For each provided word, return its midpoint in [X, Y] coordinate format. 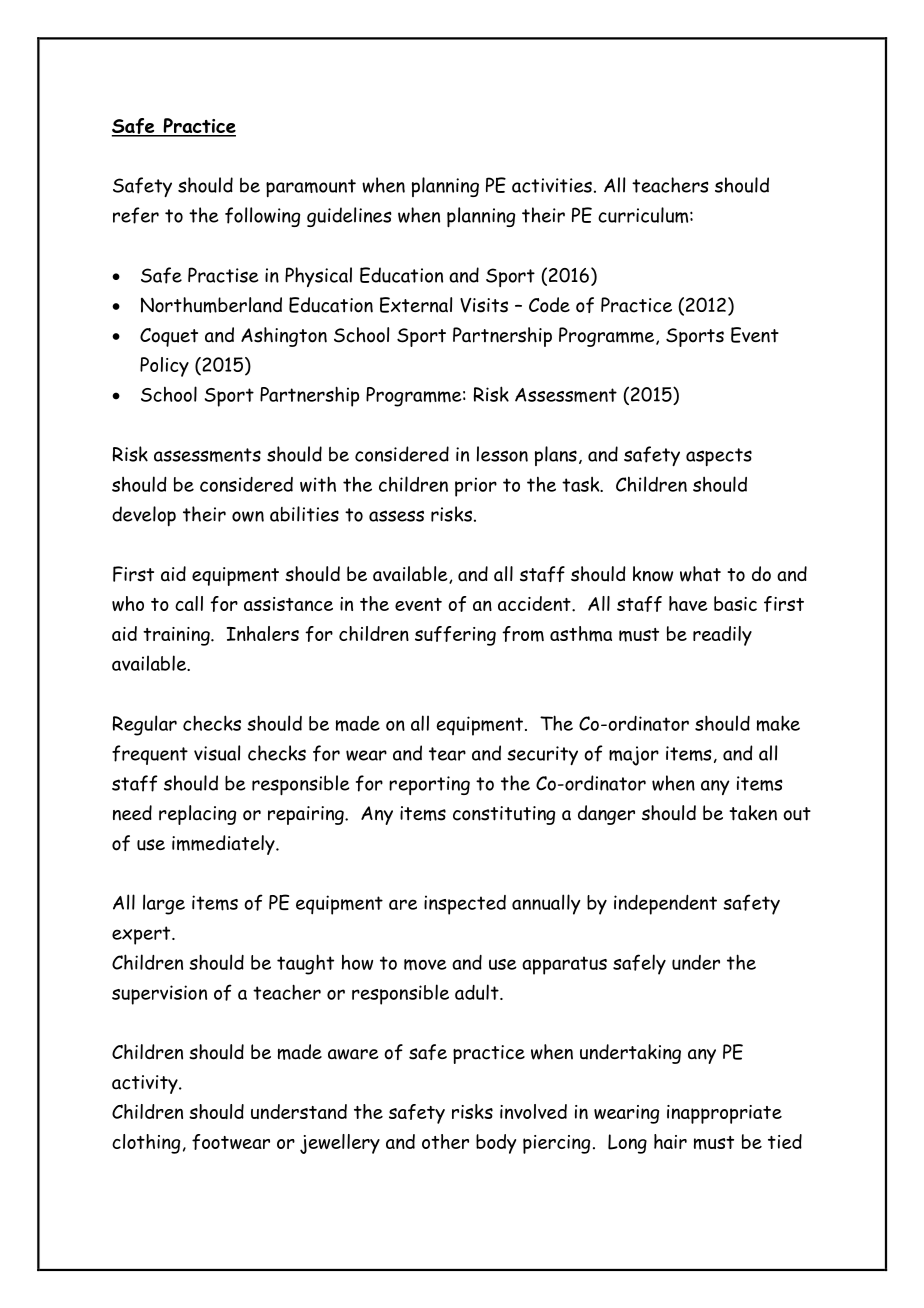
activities [552, 185]
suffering [455, 636]
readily [722, 636]
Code [549, 305]
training [177, 636]
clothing [146, 1144]
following [262, 217]
